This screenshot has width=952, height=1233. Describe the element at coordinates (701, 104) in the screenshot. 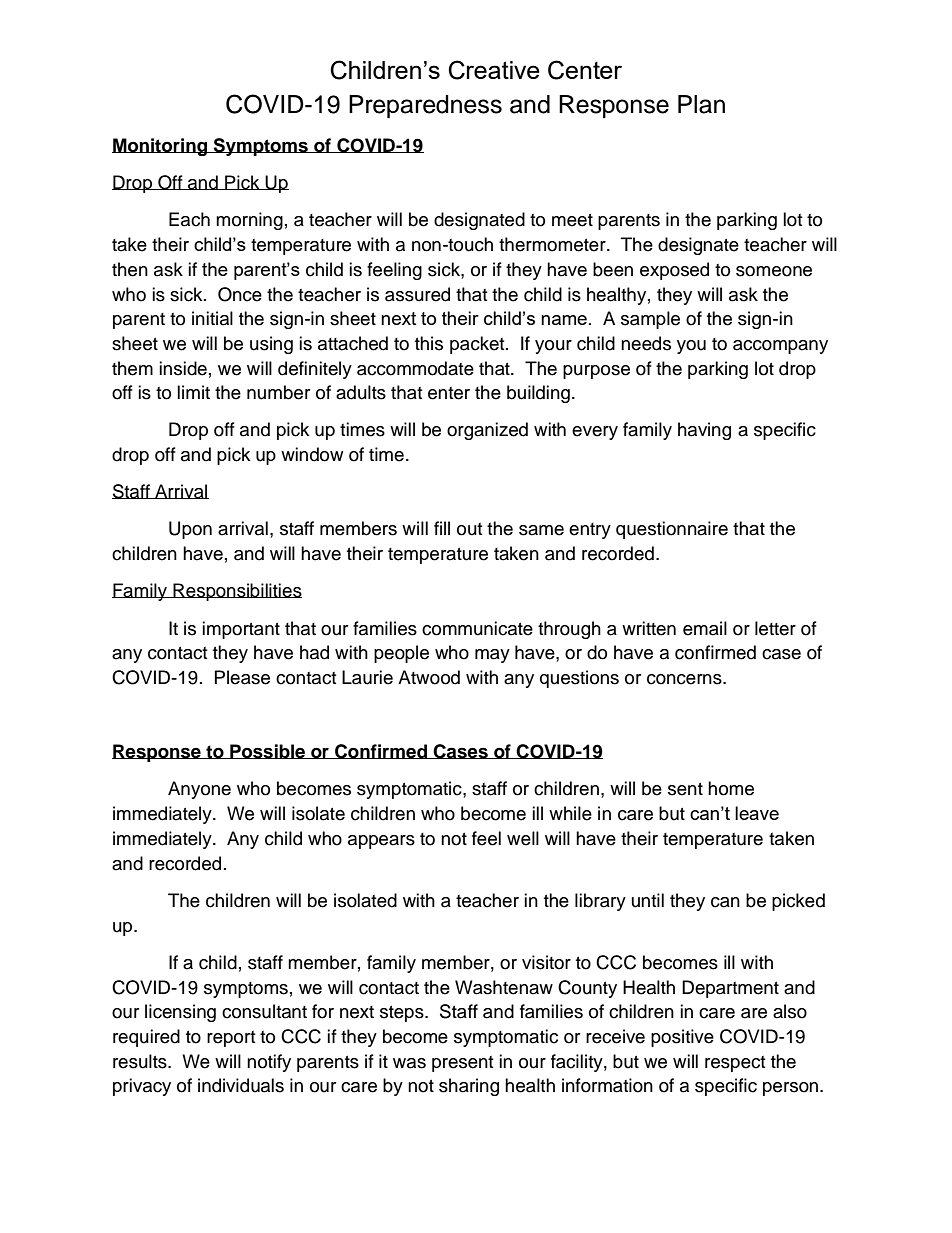

I see `Plan` at that location.
